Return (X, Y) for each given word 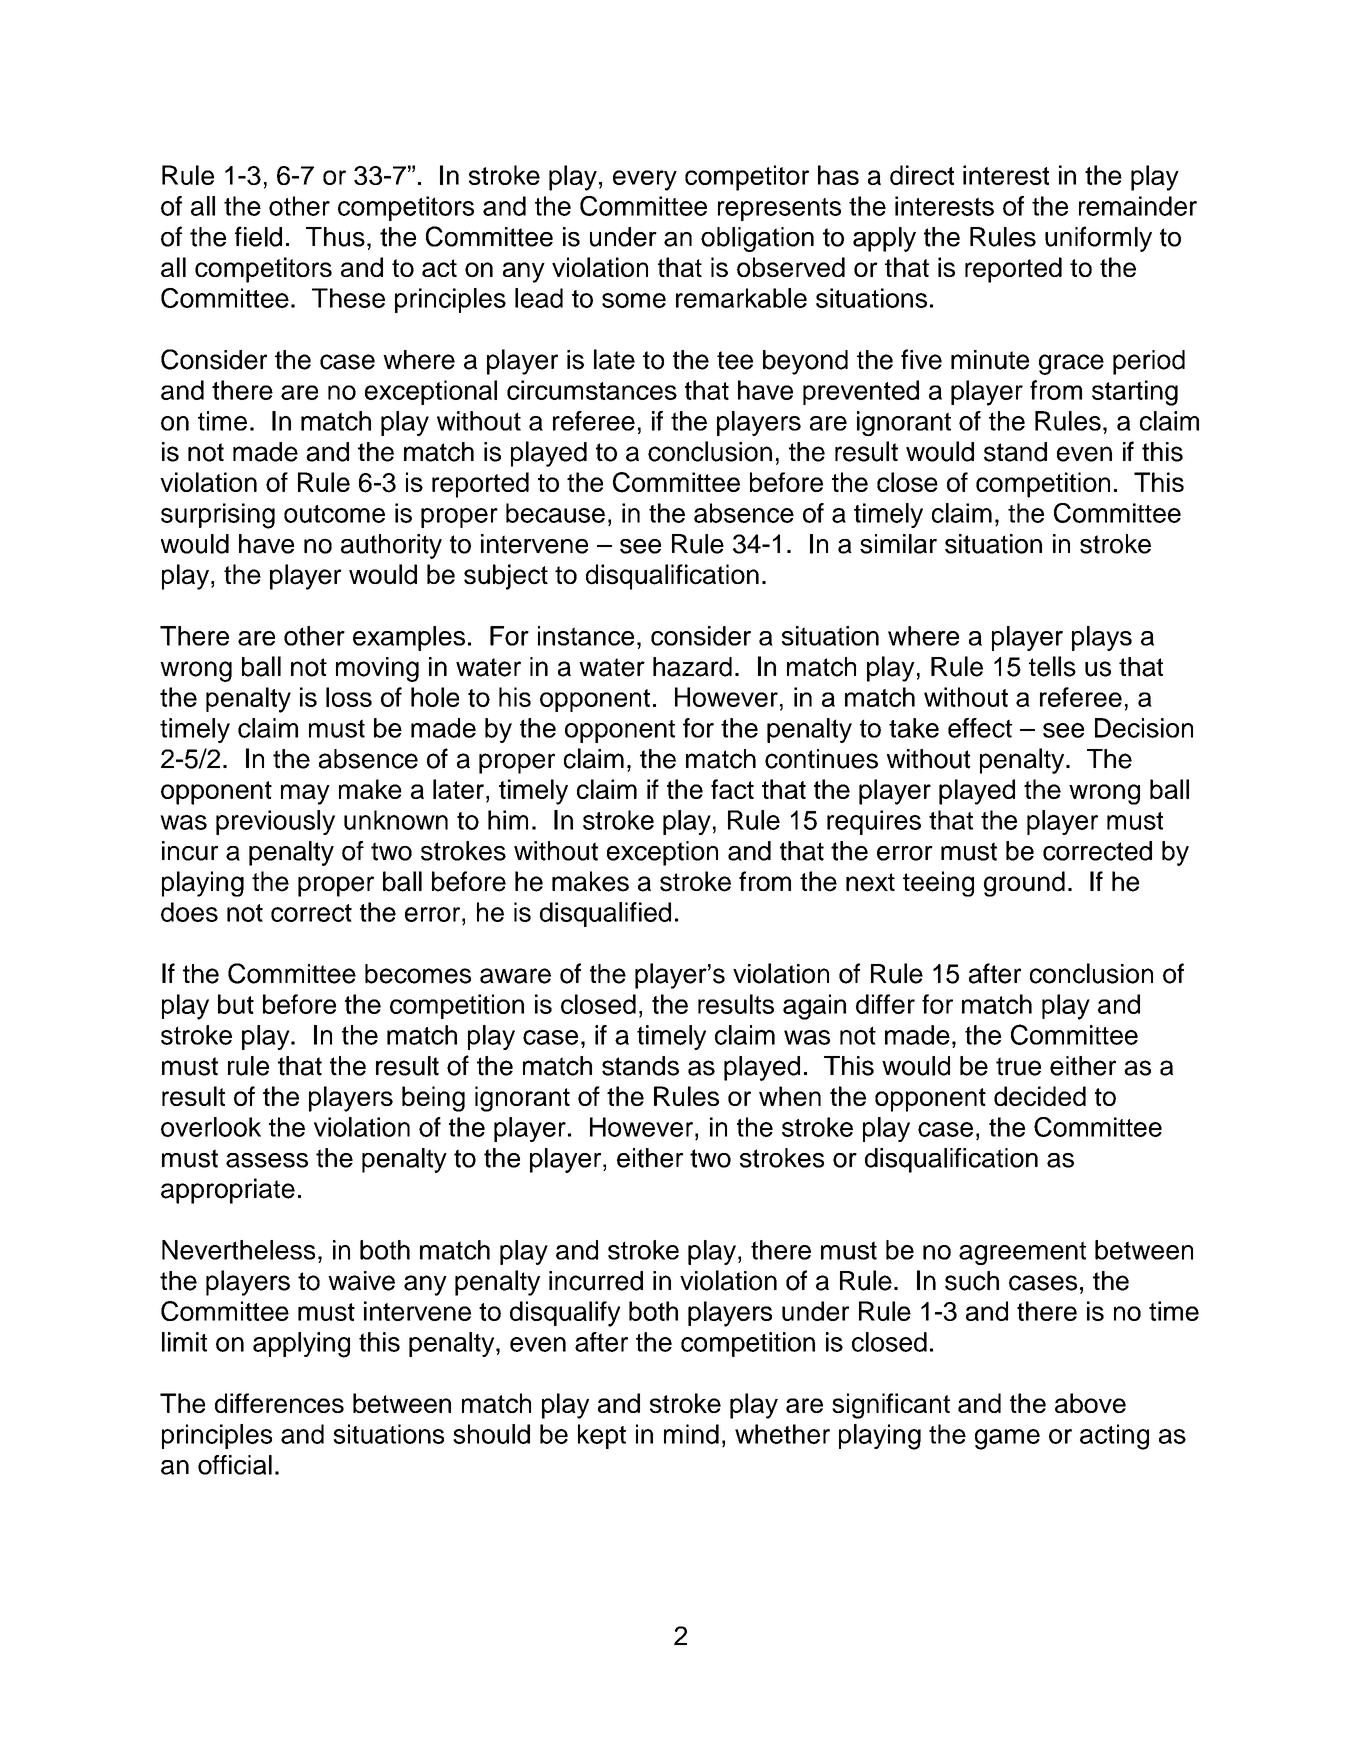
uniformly (1098, 239)
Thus (335, 237)
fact (732, 789)
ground (1024, 884)
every (645, 180)
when (790, 1096)
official (235, 1465)
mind (691, 1434)
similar (898, 544)
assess (267, 1160)
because (555, 513)
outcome (334, 514)
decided (1040, 1096)
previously (275, 822)
